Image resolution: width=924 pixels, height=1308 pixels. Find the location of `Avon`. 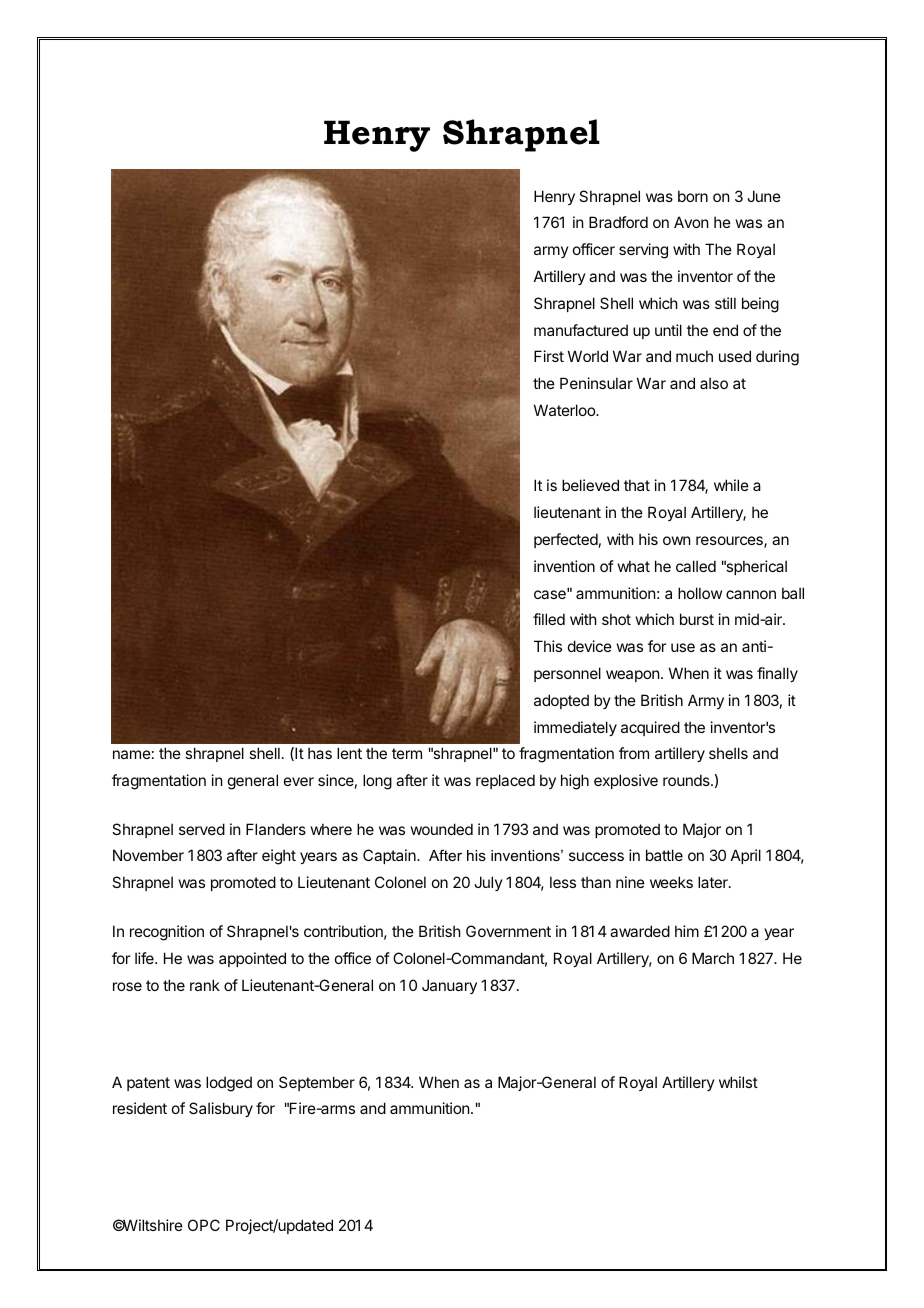

Avon is located at coordinates (691, 222).
